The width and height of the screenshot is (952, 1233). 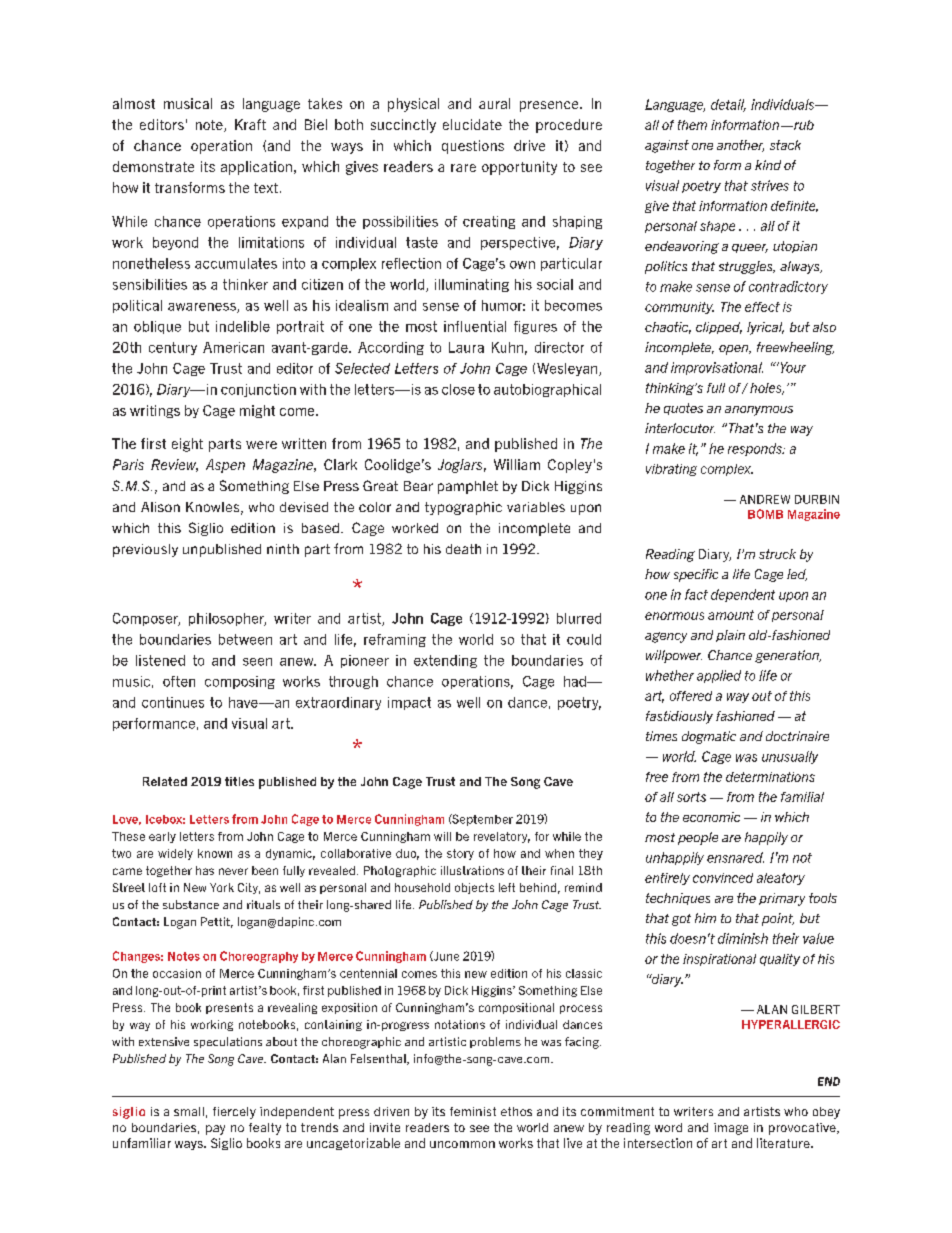 What do you see at coordinates (472, 124) in the screenshot?
I see `elucidate` at bounding box center [472, 124].
